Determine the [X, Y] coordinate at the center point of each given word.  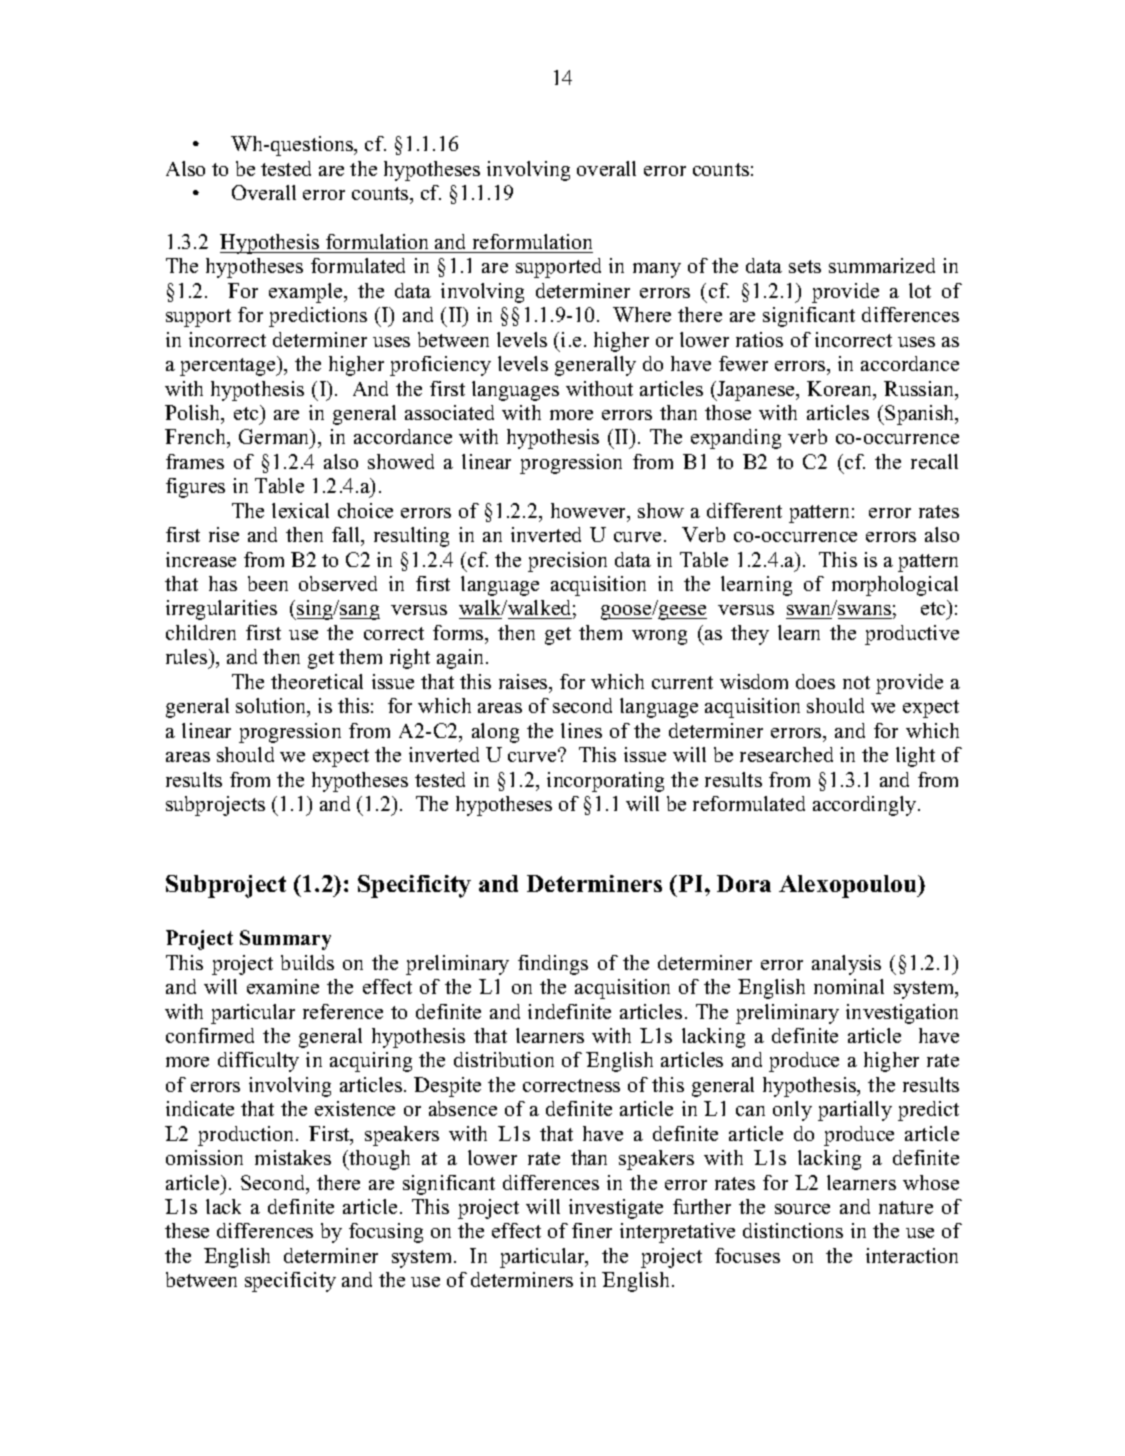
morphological [895, 586]
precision [567, 562]
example [307, 293]
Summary [285, 940]
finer [592, 1230]
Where [642, 314]
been [268, 583]
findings [553, 965]
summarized [882, 265]
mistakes [293, 1157]
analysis [846, 965]
